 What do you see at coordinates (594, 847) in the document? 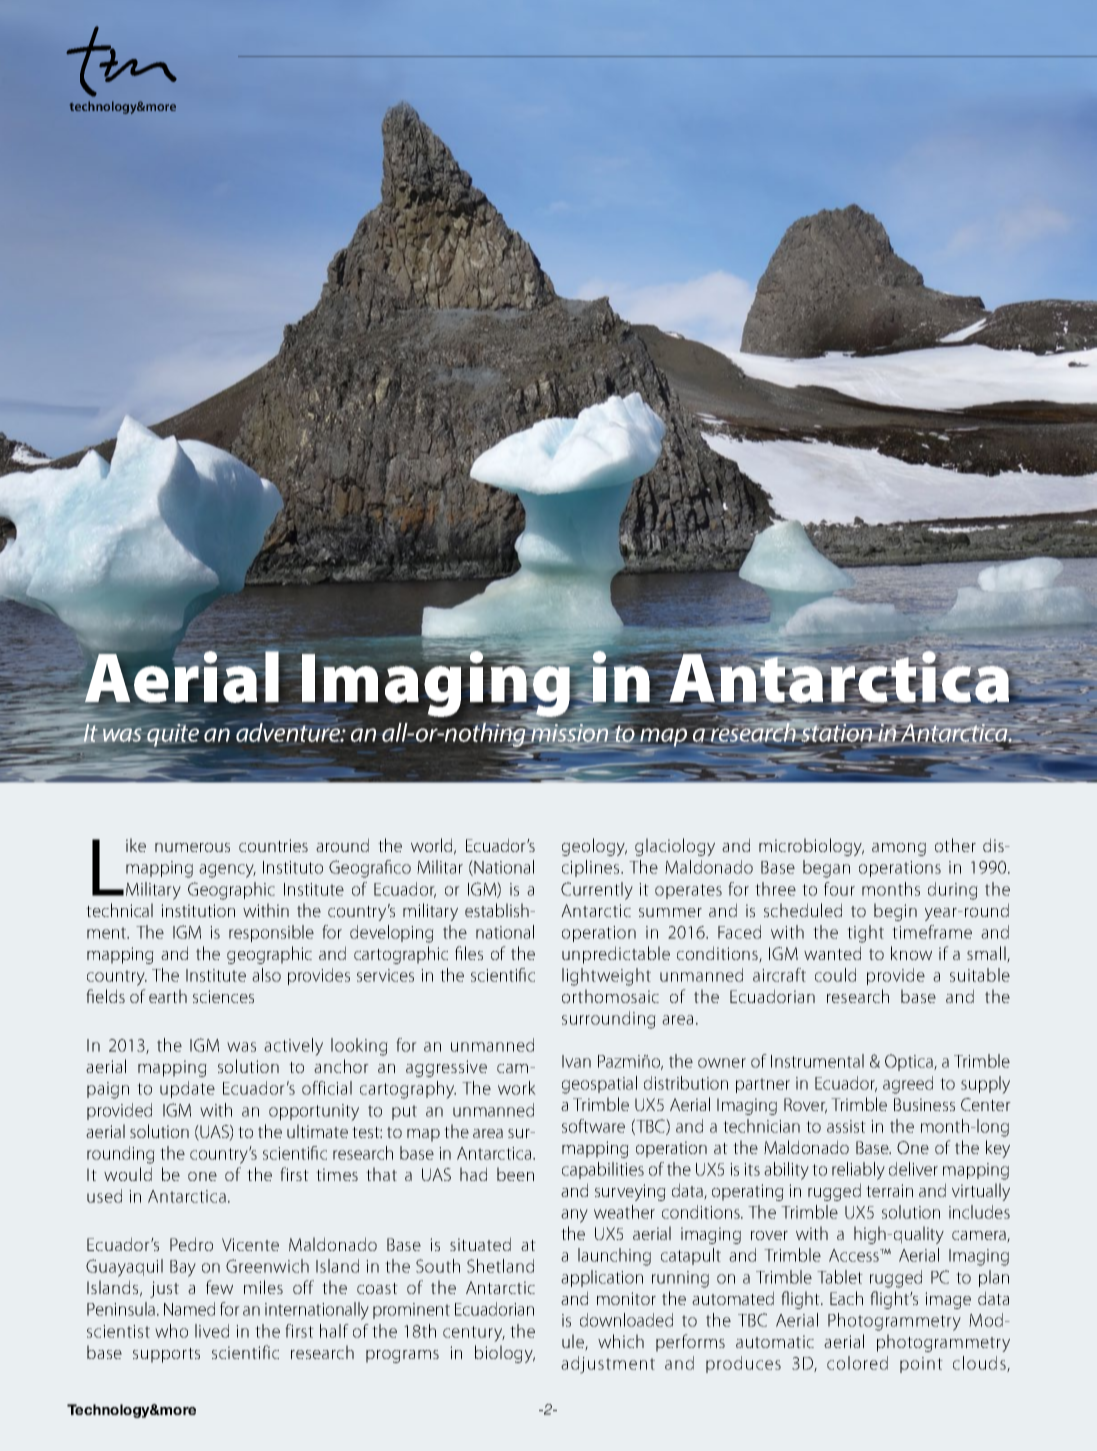
I see `geology` at bounding box center [594, 847].
